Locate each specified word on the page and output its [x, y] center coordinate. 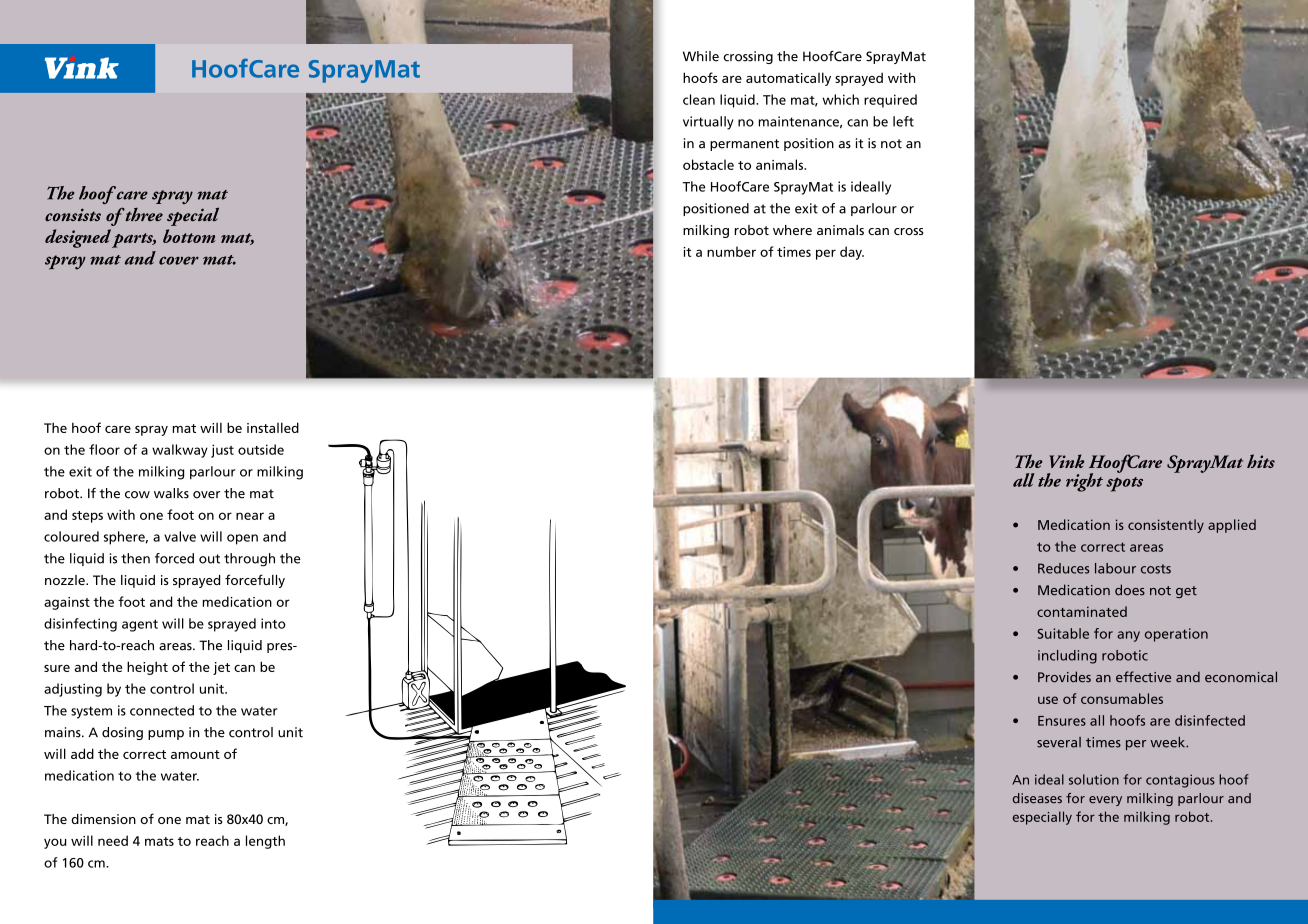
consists [73, 214]
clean [699, 99]
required [890, 101]
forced [174, 558]
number [731, 251]
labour [1115, 568]
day [852, 253]
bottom [189, 236]
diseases [1037, 798]
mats [159, 841]
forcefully [255, 581]
